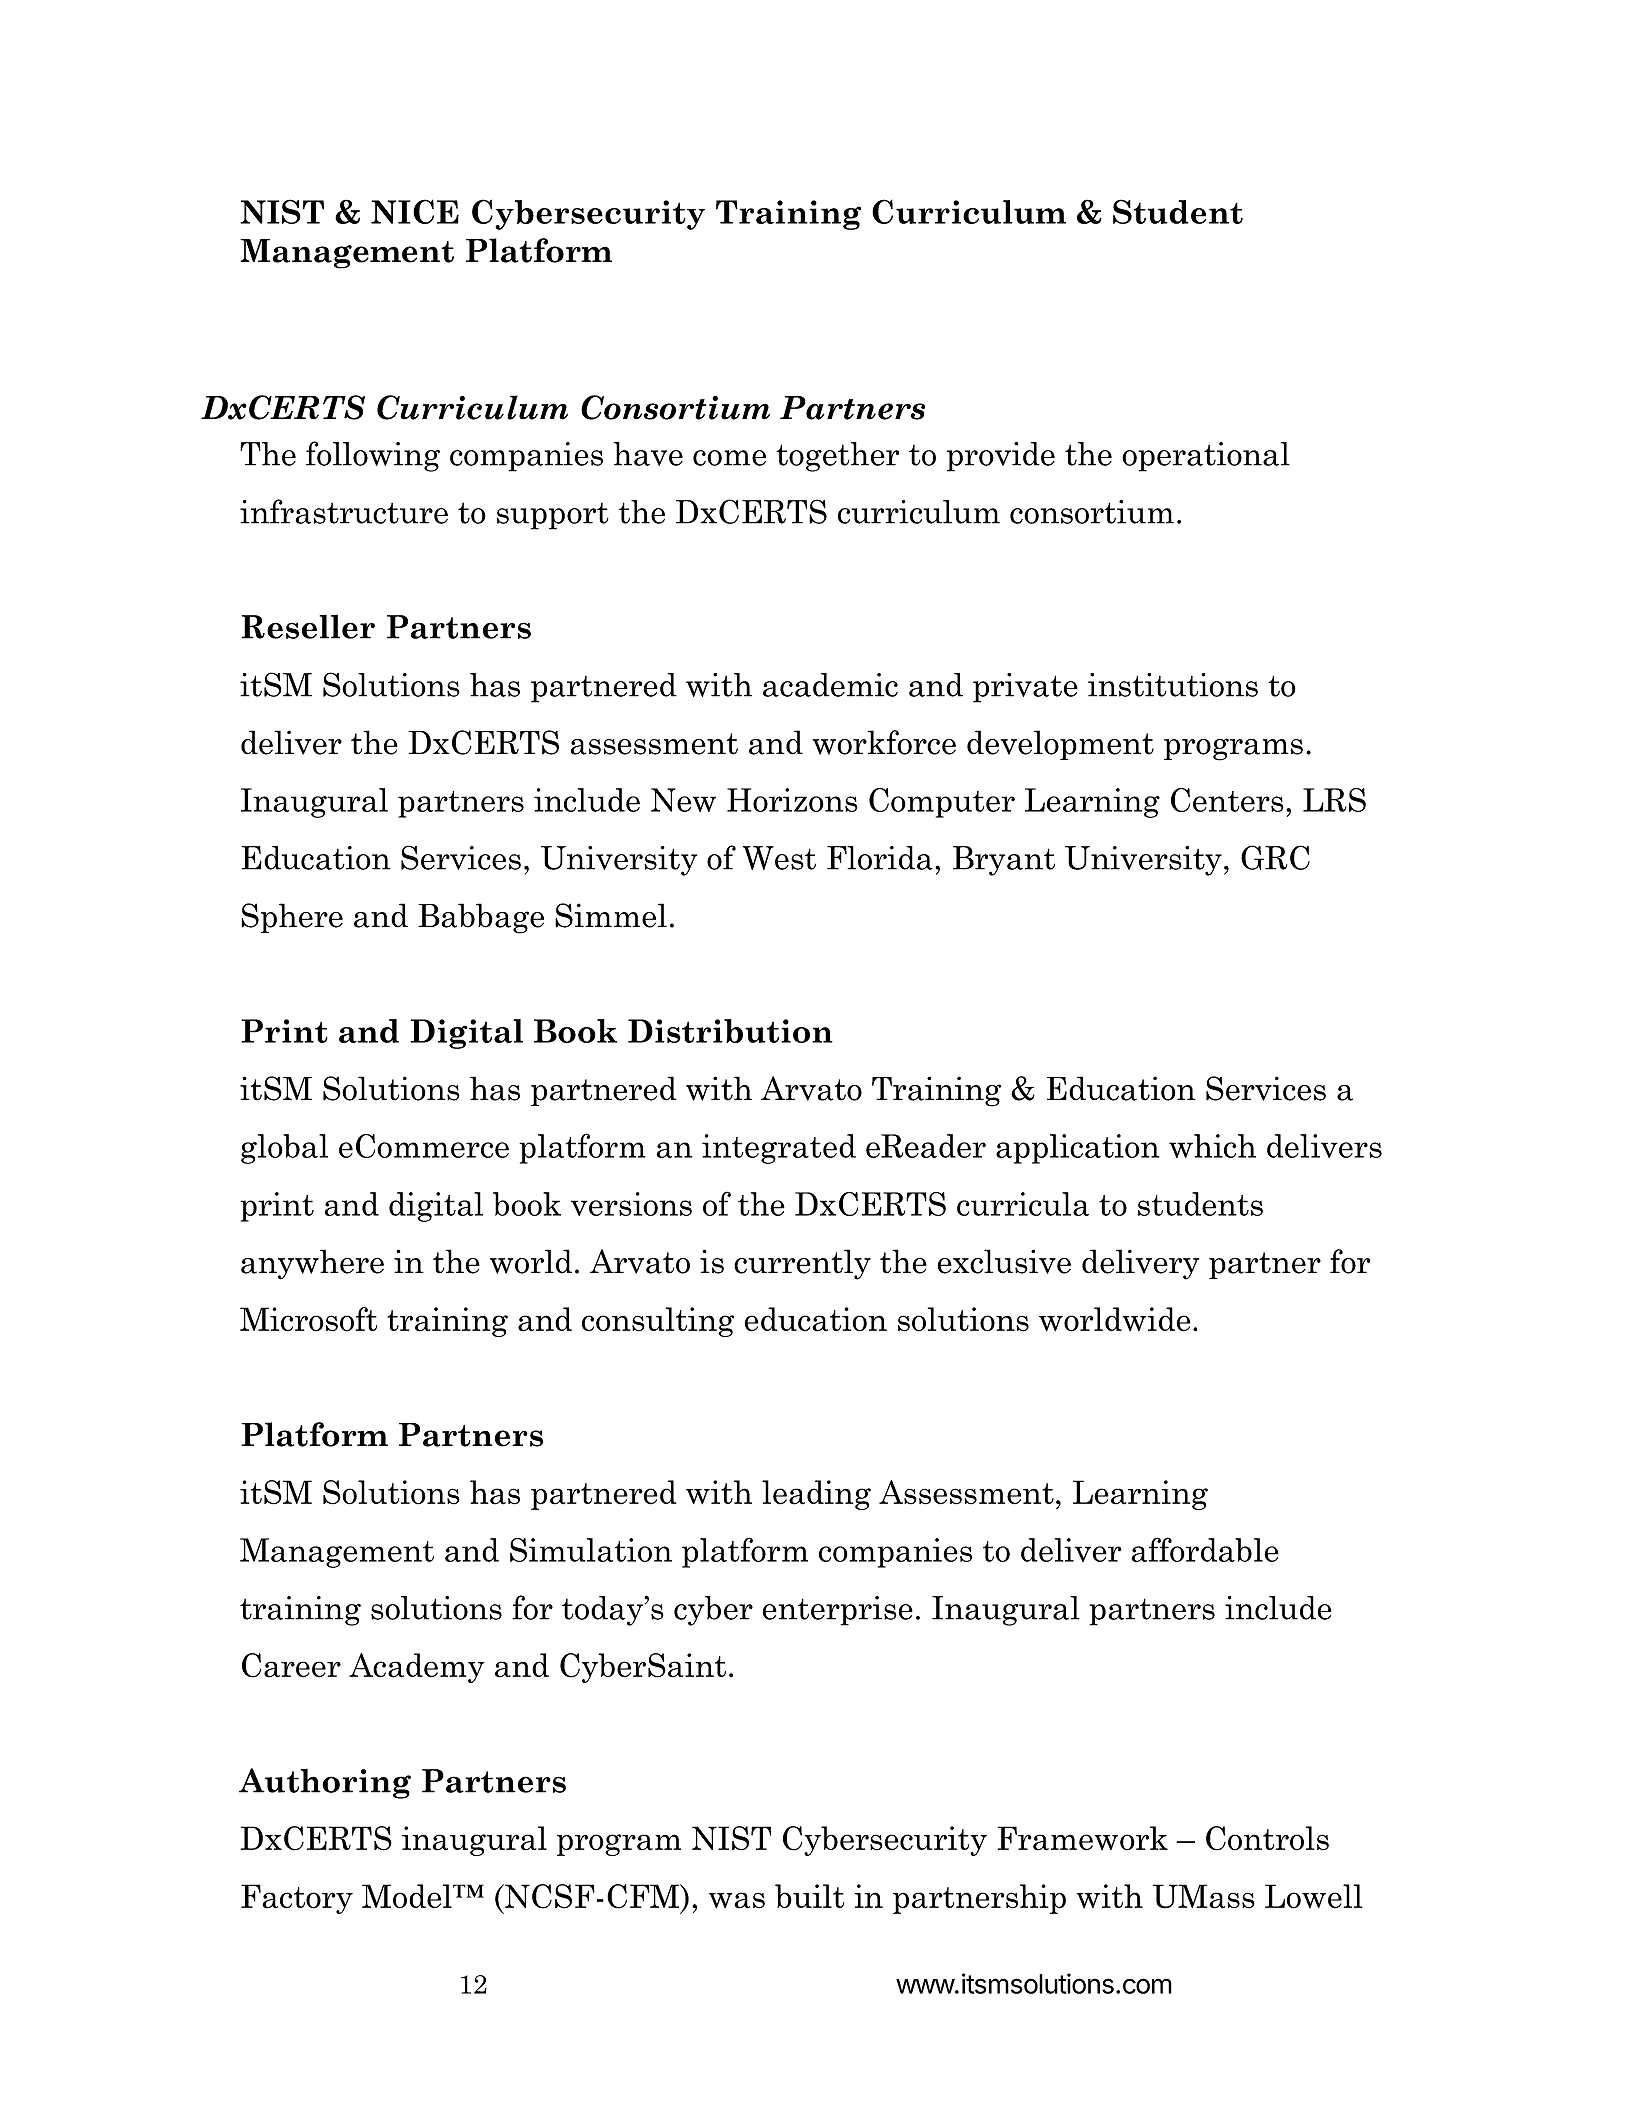  Describe the element at coordinates (1206, 457) in the screenshot. I see `operational` at that location.
